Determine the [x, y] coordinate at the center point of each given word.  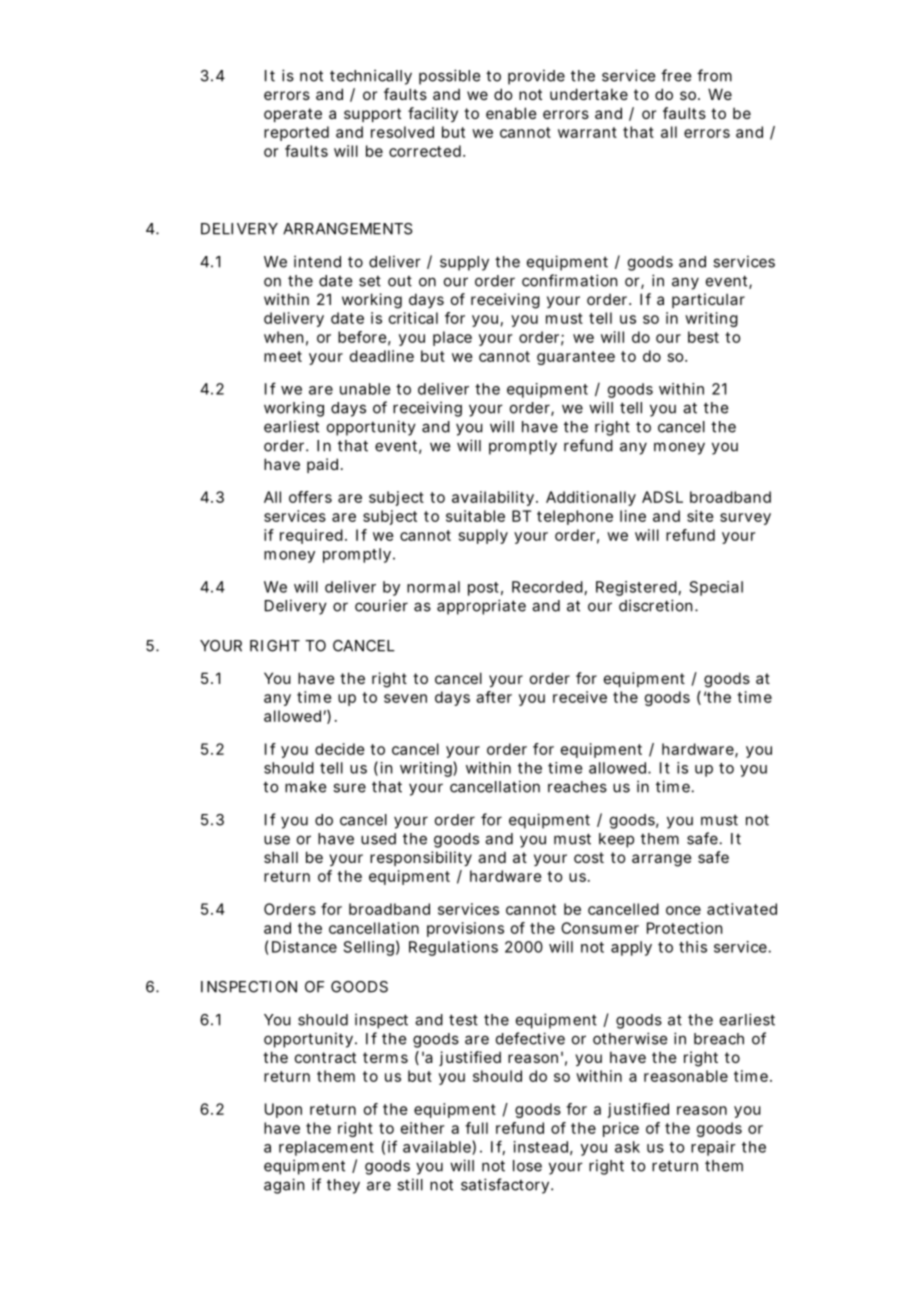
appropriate [481, 607]
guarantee [576, 358]
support [372, 115]
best [703, 337]
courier [381, 605]
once [683, 910]
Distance [304, 947]
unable [365, 389]
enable [511, 113]
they [343, 1186]
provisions [465, 929]
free [676, 75]
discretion [655, 605]
